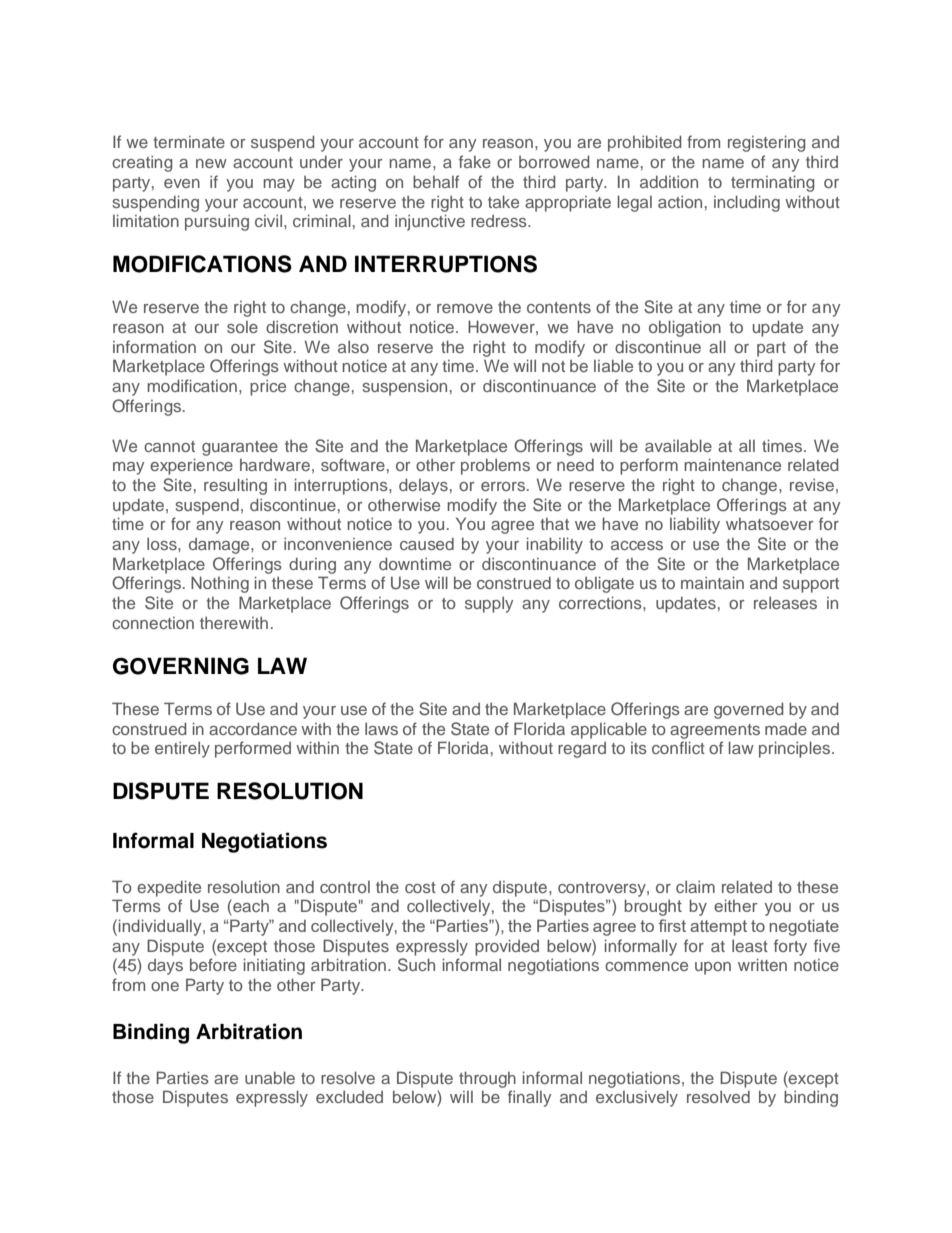  I want to click on problems, so click(495, 466).
